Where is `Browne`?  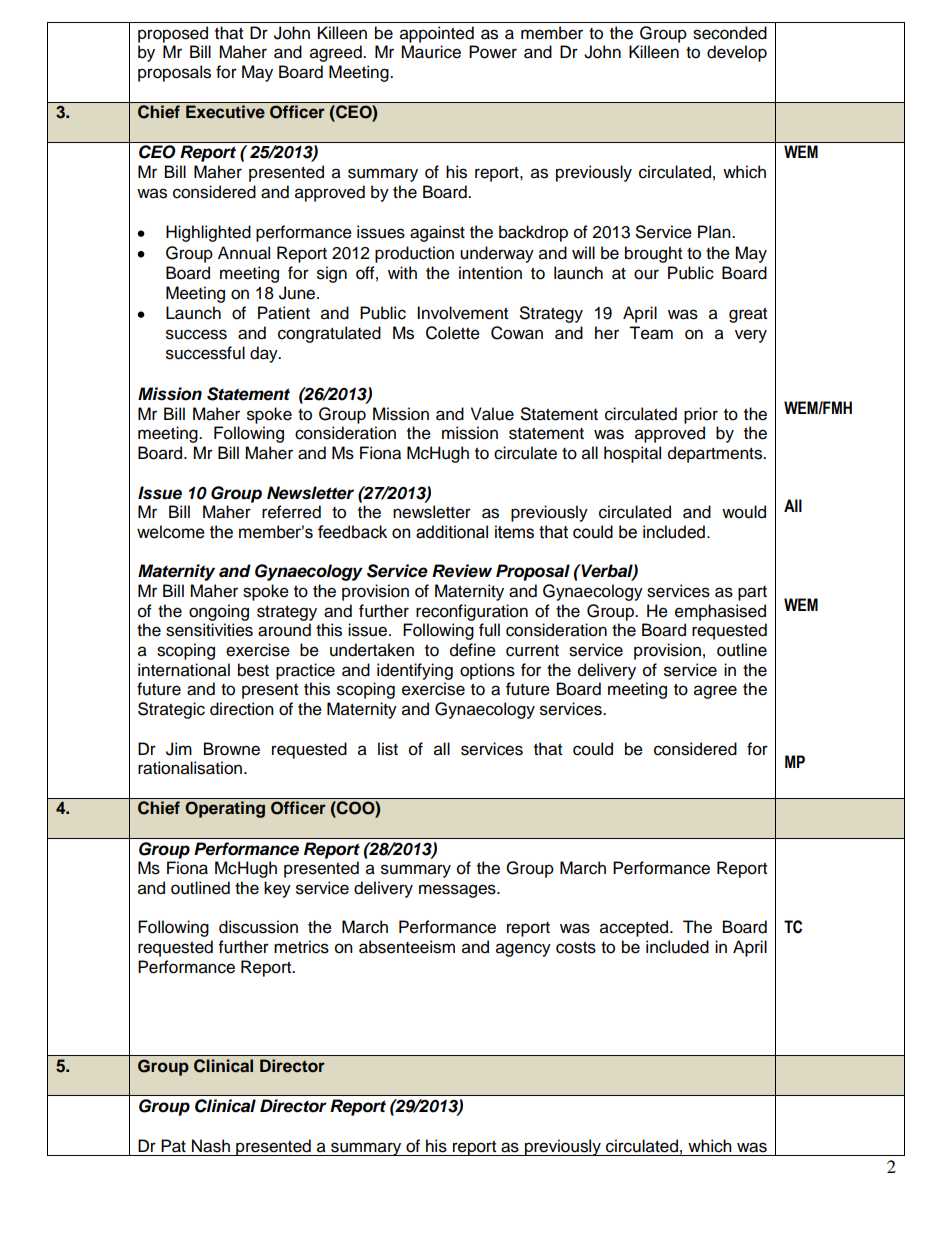 Browne is located at coordinates (232, 749).
